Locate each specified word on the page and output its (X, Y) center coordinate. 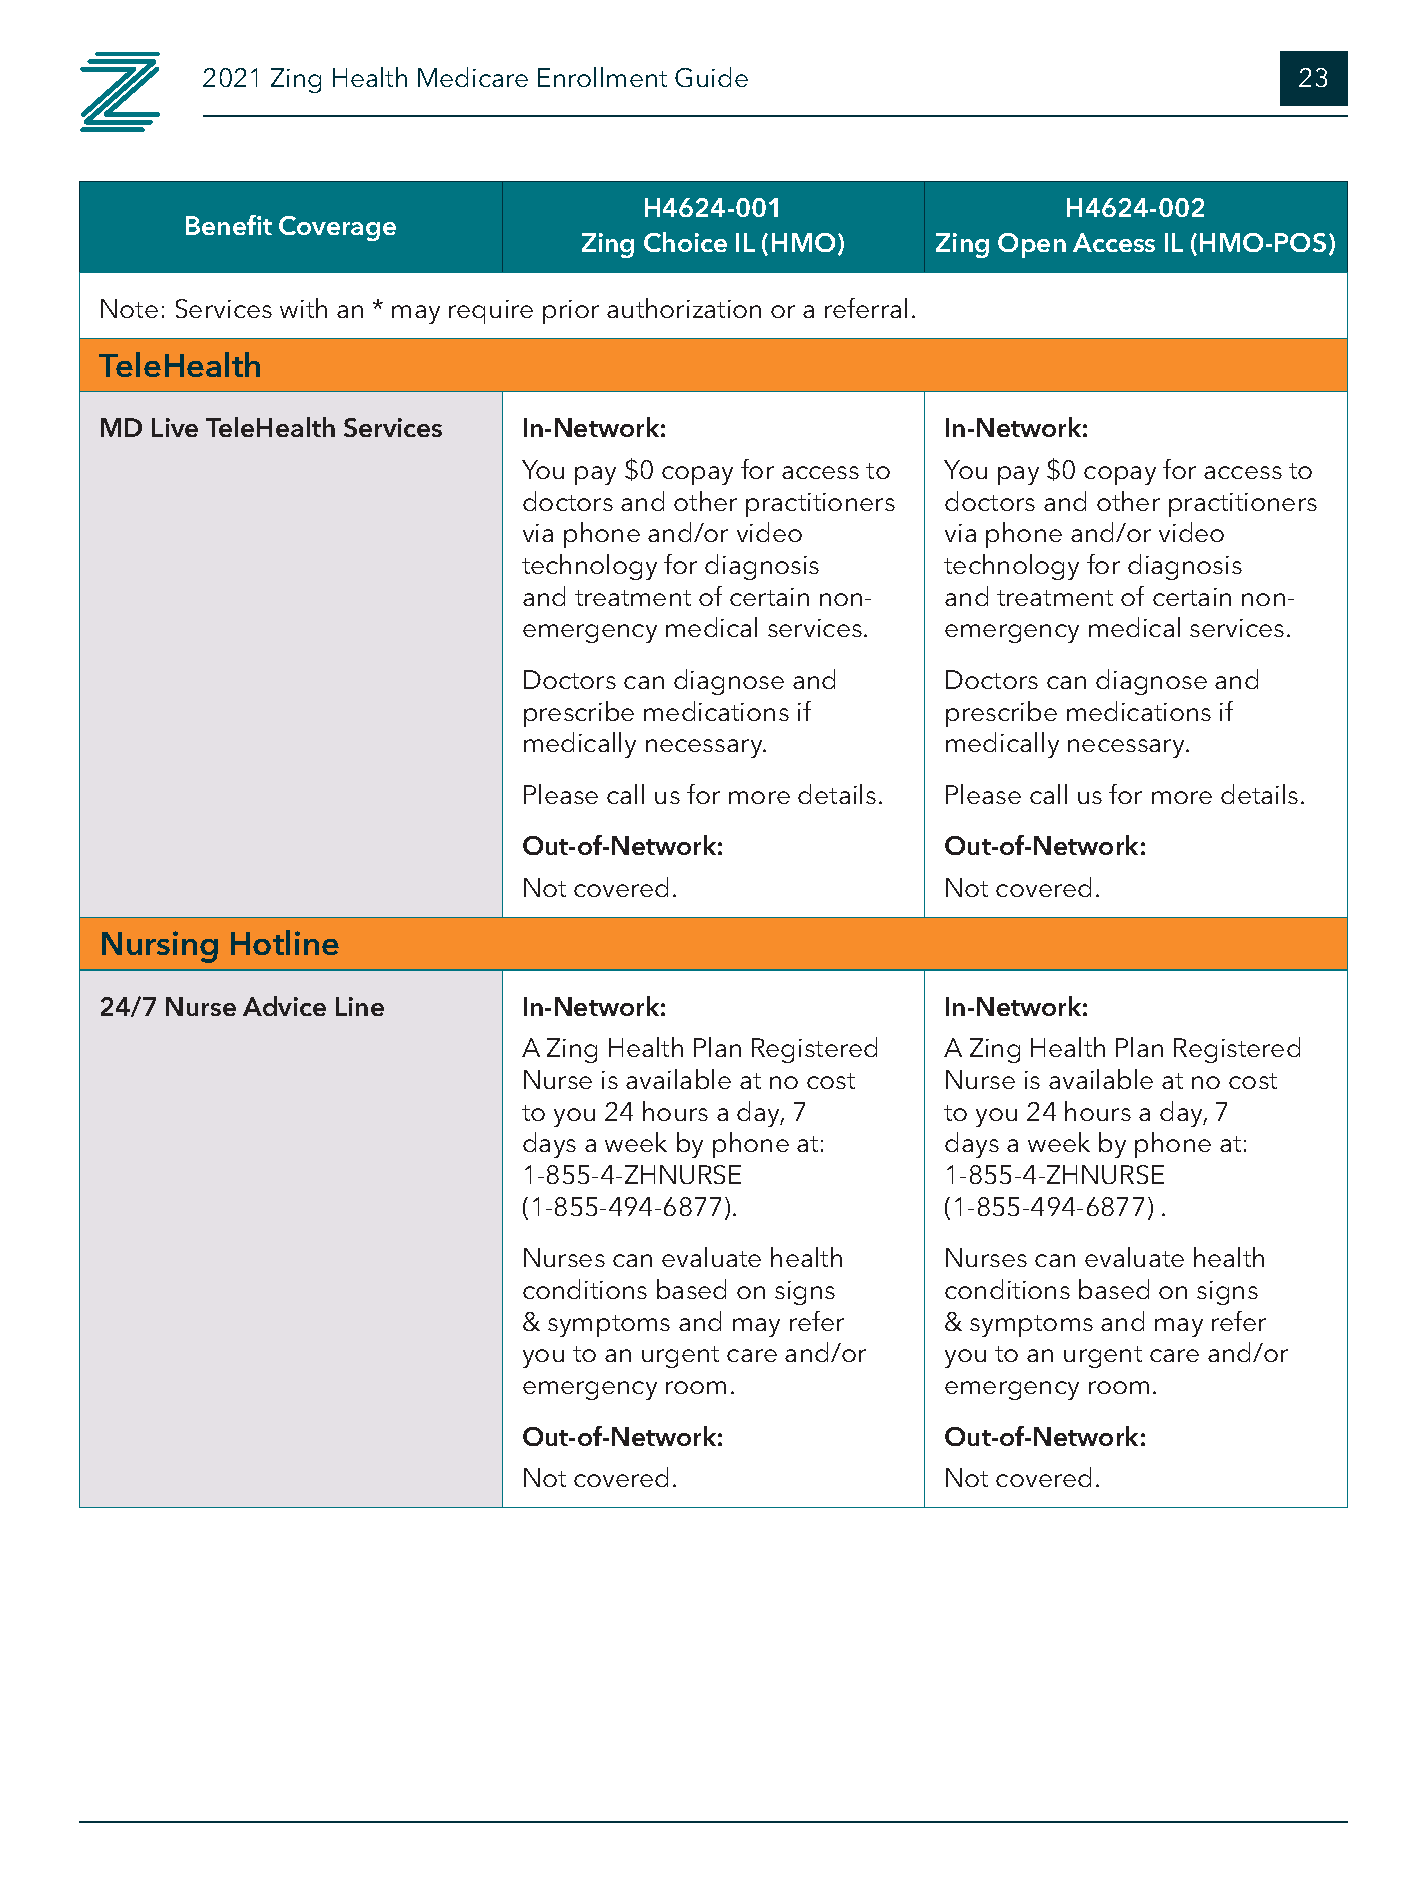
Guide (711, 77)
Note (129, 308)
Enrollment (602, 77)
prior (571, 312)
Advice (284, 1006)
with (303, 308)
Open (1032, 245)
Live (175, 427)
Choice (685, 242)
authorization (684, 308)
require (491, 312)
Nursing (160, 947)
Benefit (229, 225)
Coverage (337, 228)
